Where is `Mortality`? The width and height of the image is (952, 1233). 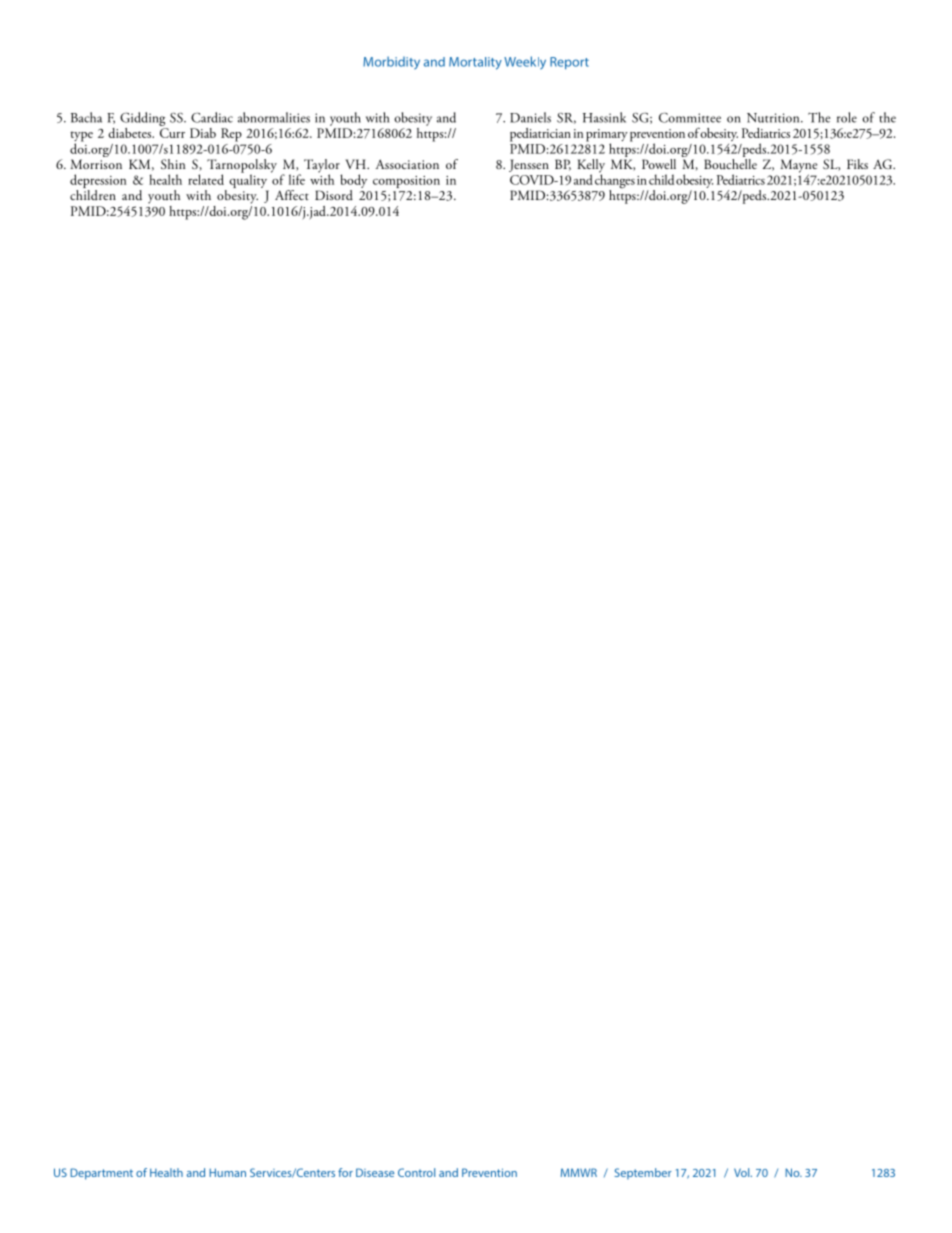 Mortality is located at coordinates (475, 63).
